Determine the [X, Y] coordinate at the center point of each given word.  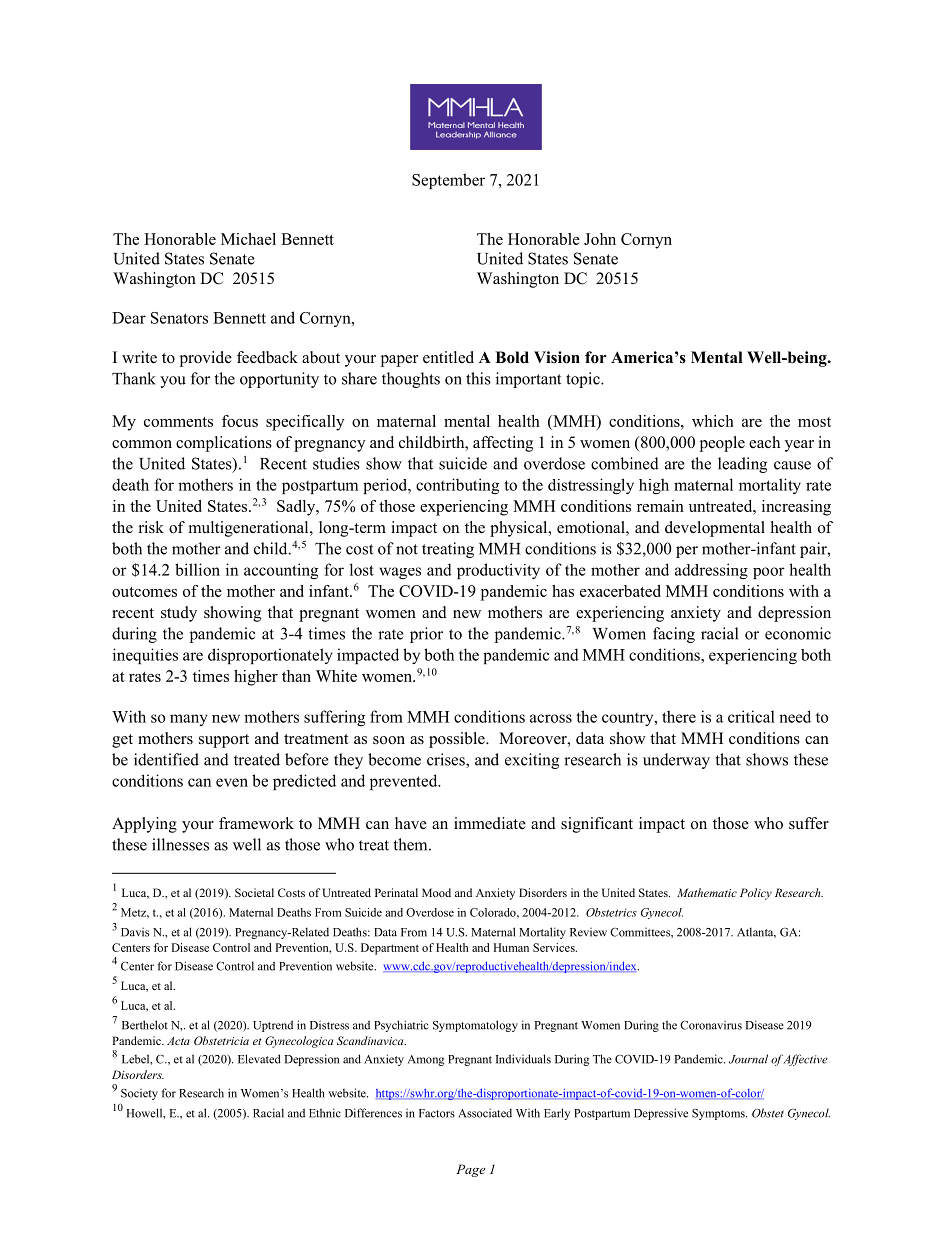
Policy [756, 894]
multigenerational [250, 529]
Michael [248, 239]
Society [139, 1094]
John [600, 239]
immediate [490, 823]
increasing [796, 508]
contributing [457, 486]
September [448, 181]
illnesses [180, 844]
